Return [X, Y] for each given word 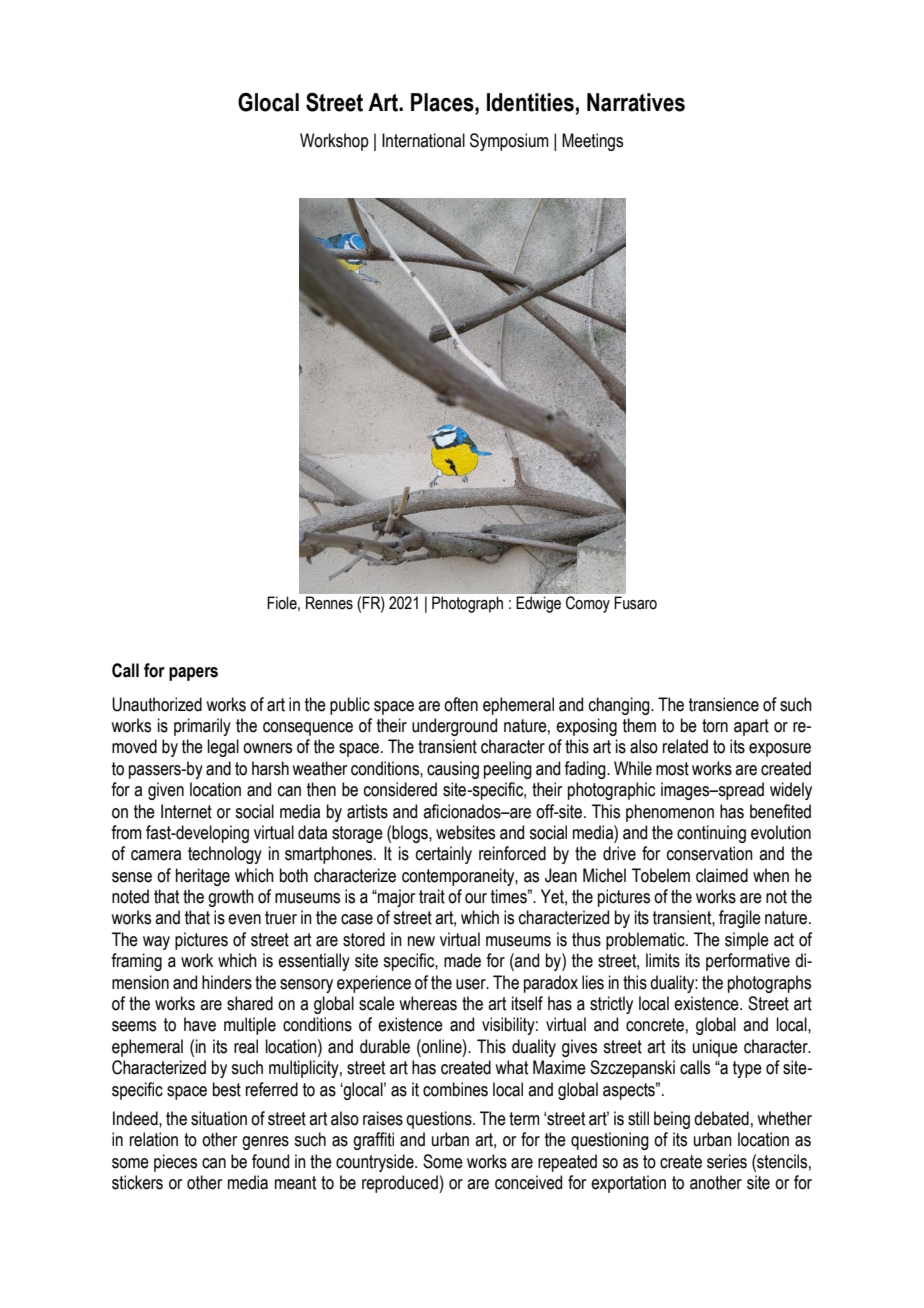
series [727, 1161]
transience [724, 704]
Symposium [509, 142]
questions [440, 1120]
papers [193, 674]
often [461, 704]
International [423, 140]
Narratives [636, 102]
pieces [175, 1163]
